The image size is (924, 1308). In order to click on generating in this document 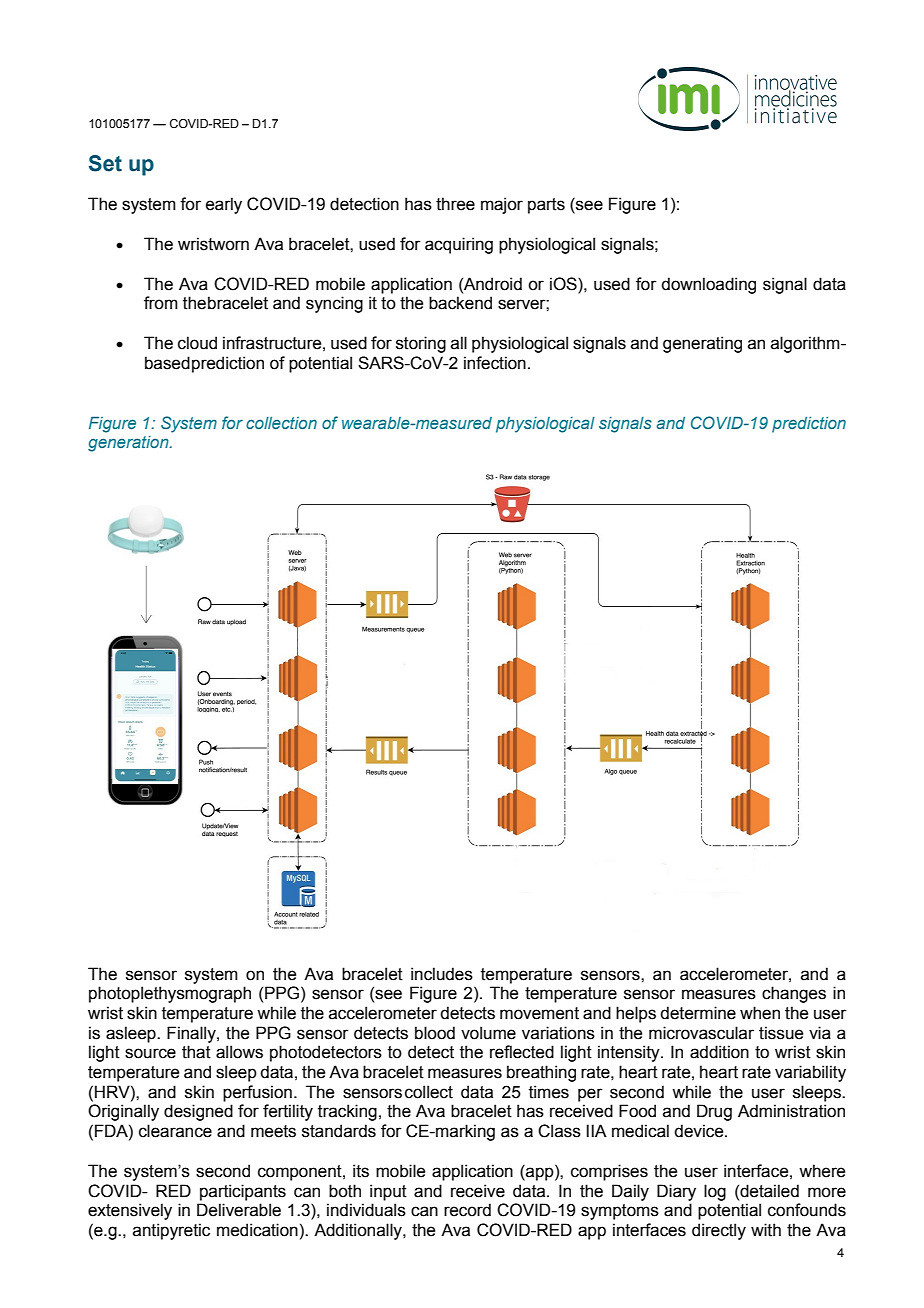, I will do `click(702, 344)`.
